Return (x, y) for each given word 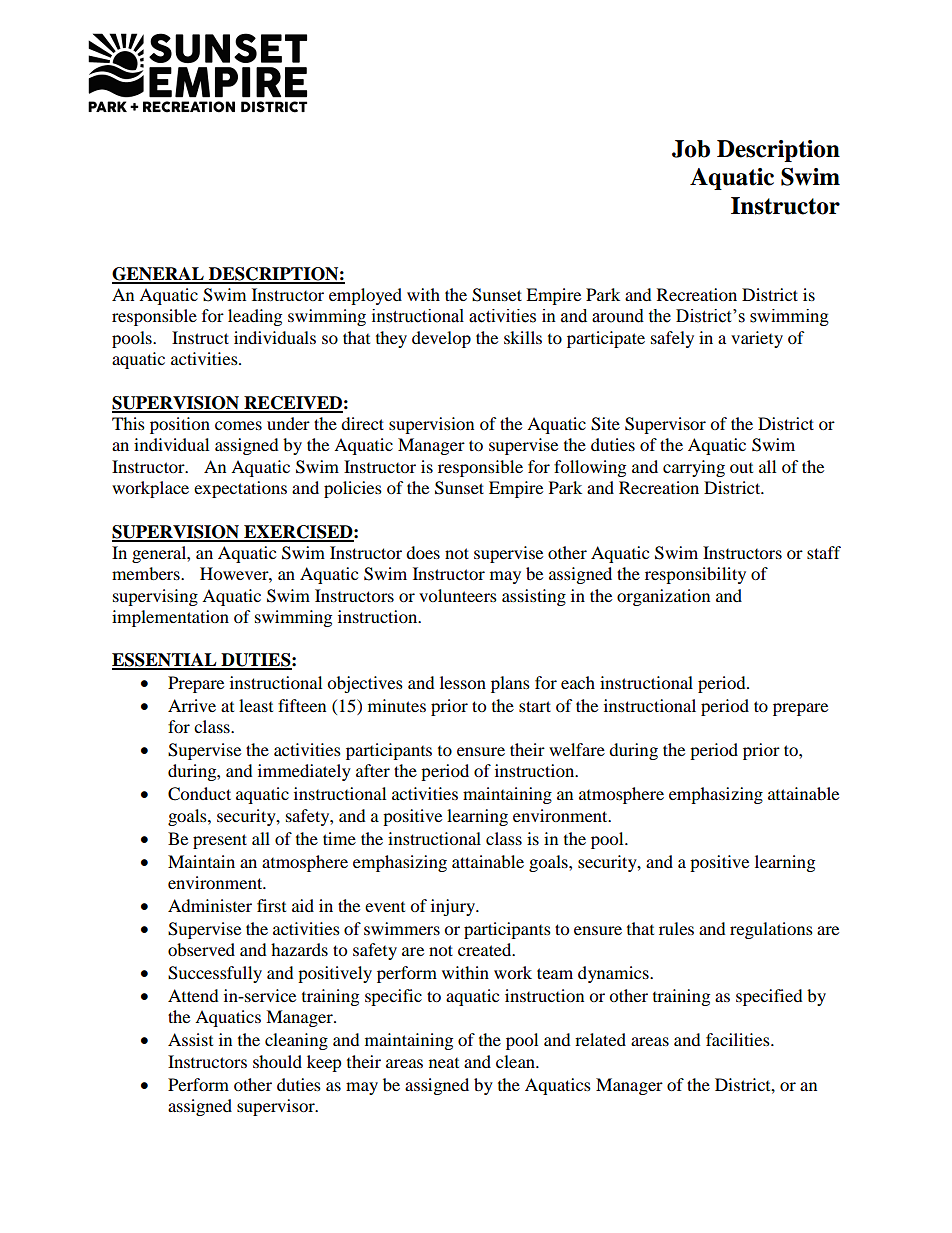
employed (365, 296)
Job (691, 149)
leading (255, 317)
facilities (739, 1039)
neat (444, 1063)
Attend (193, 995)
